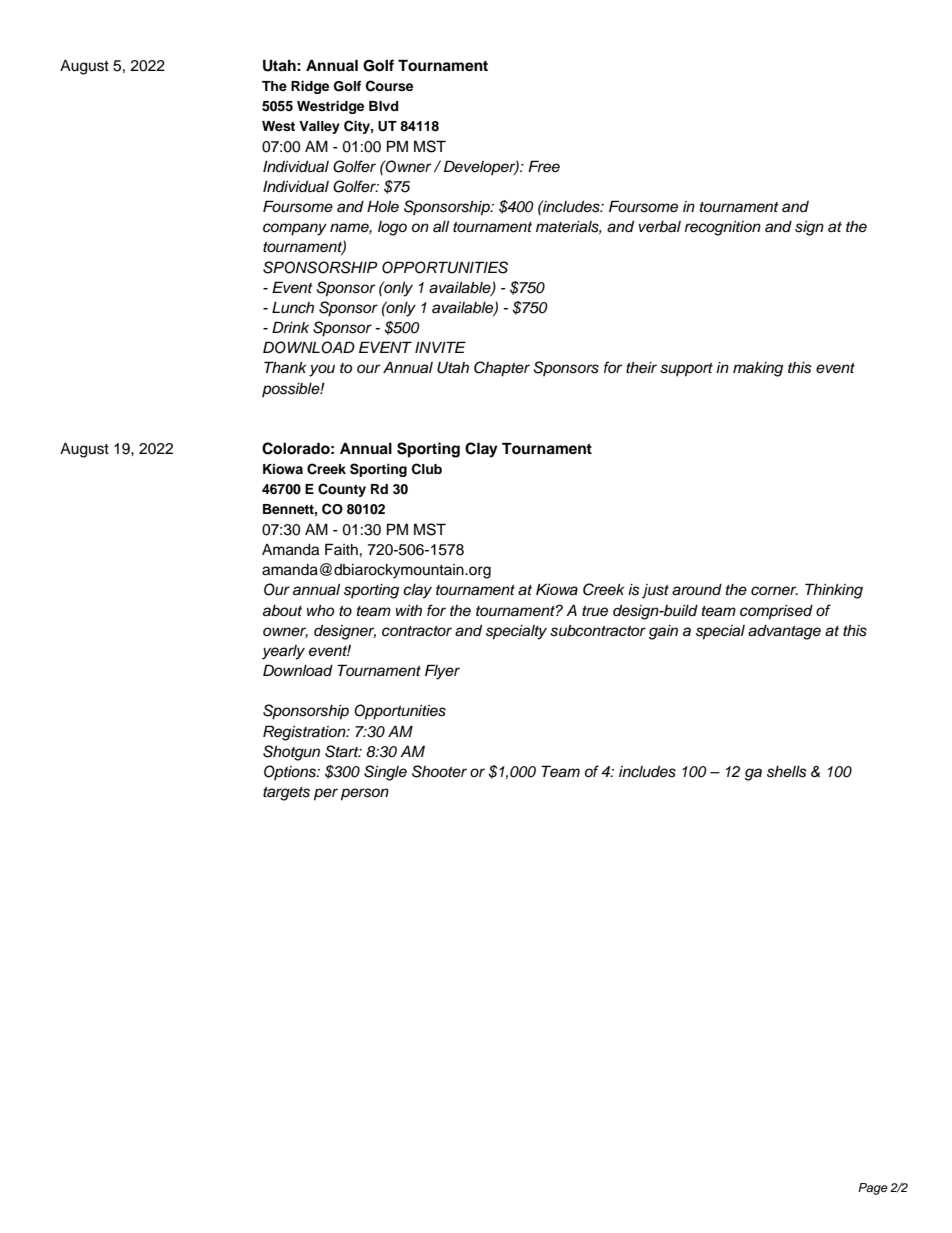  I want to click on their, so click(641, 368).
